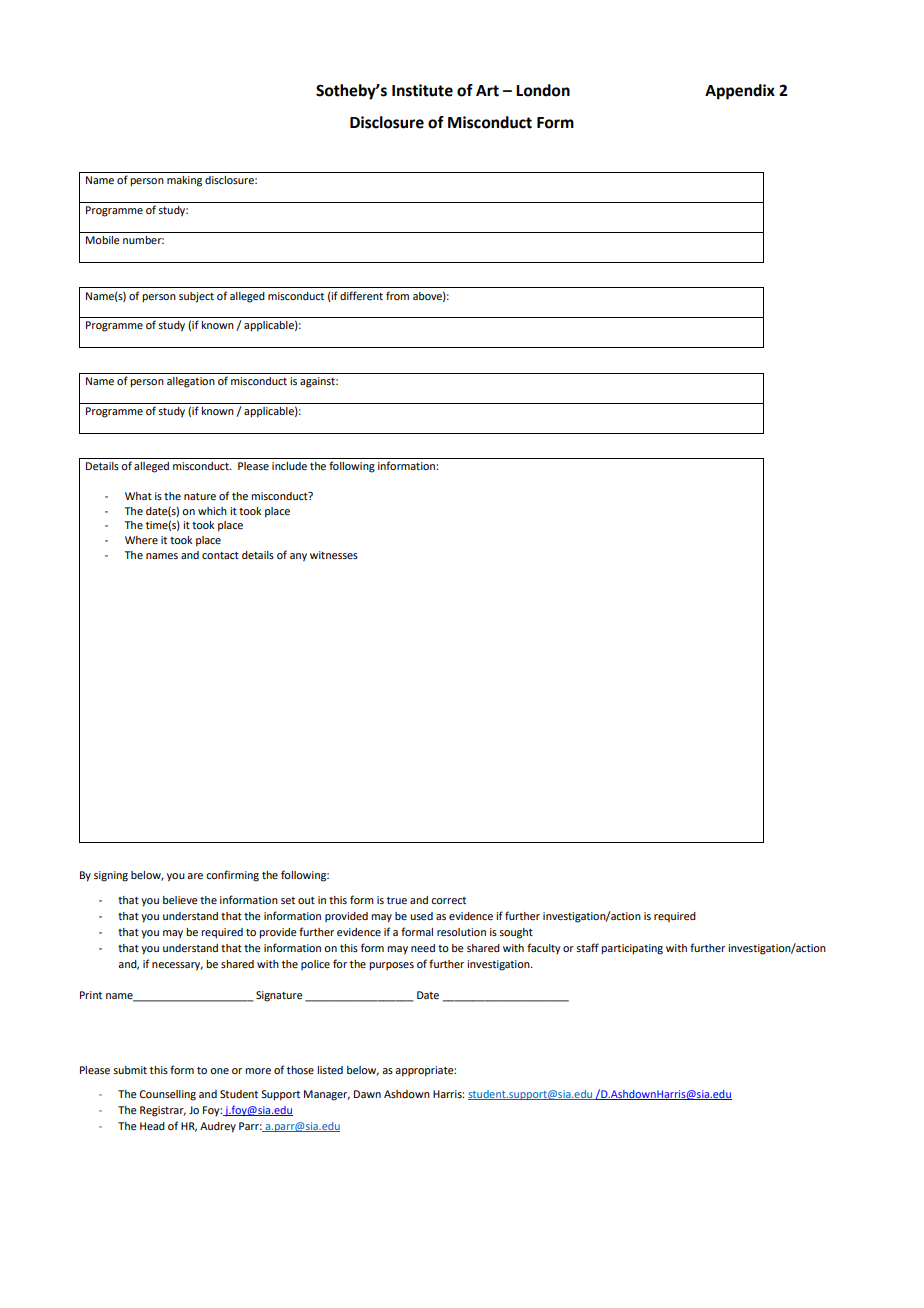 The width and height of the screenshot is (924, 1308). What do you see at coordinates (111, 876) in the screenshot?
I see `signing` at bounding box center [111, 876].
